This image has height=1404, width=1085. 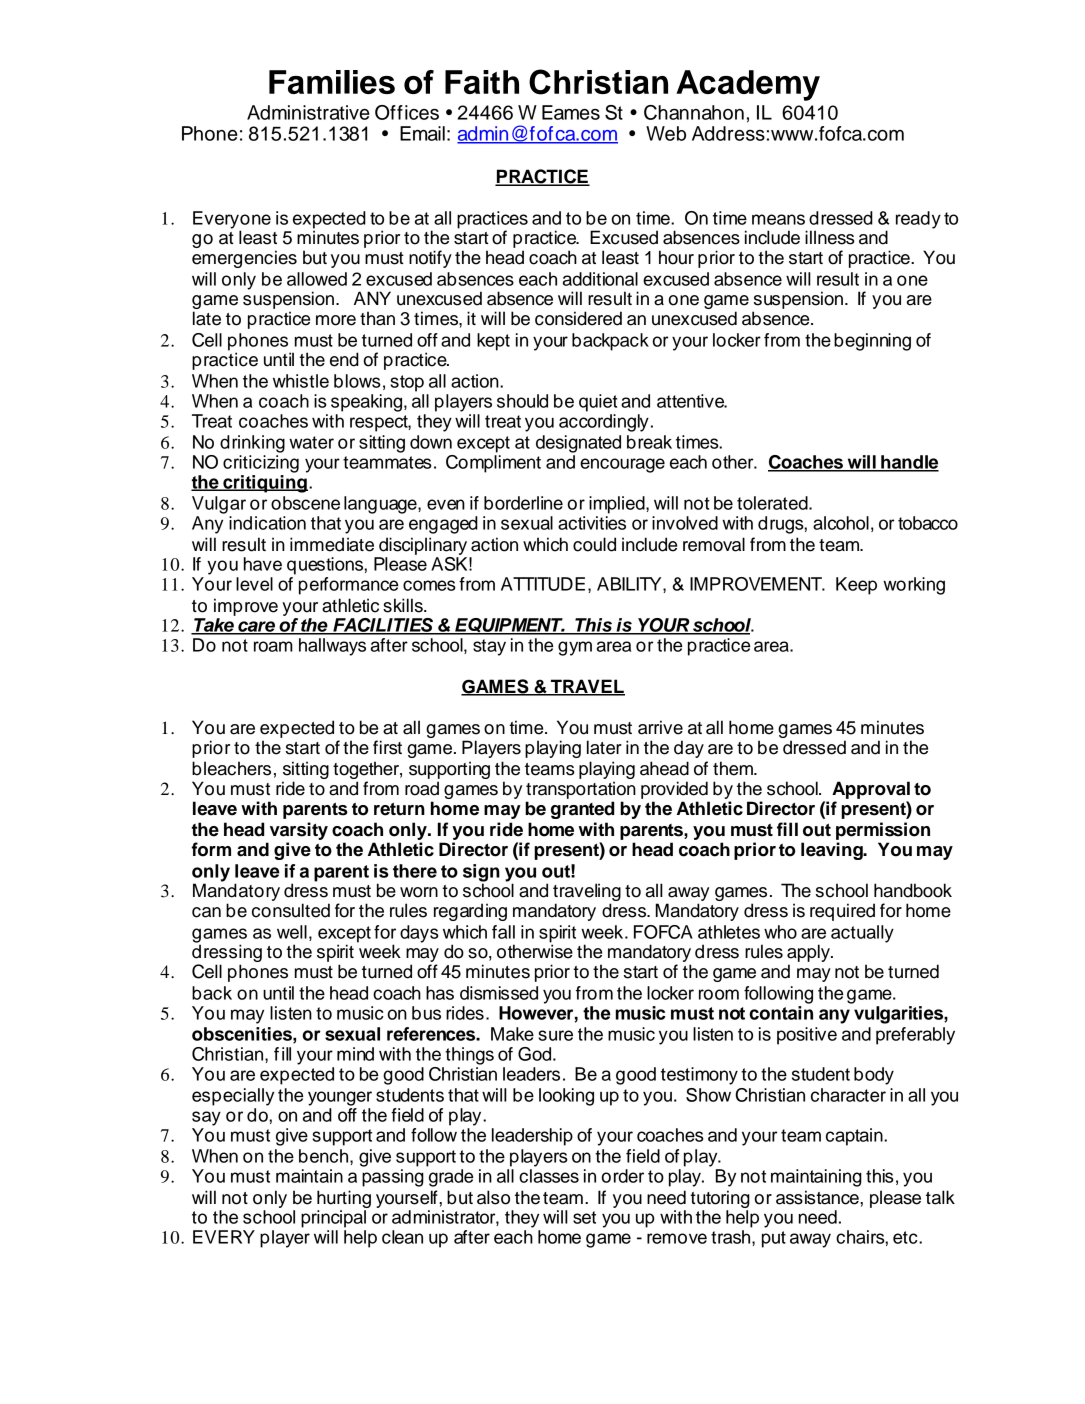 I want to click on Keep, so click(x=856, y=586).
